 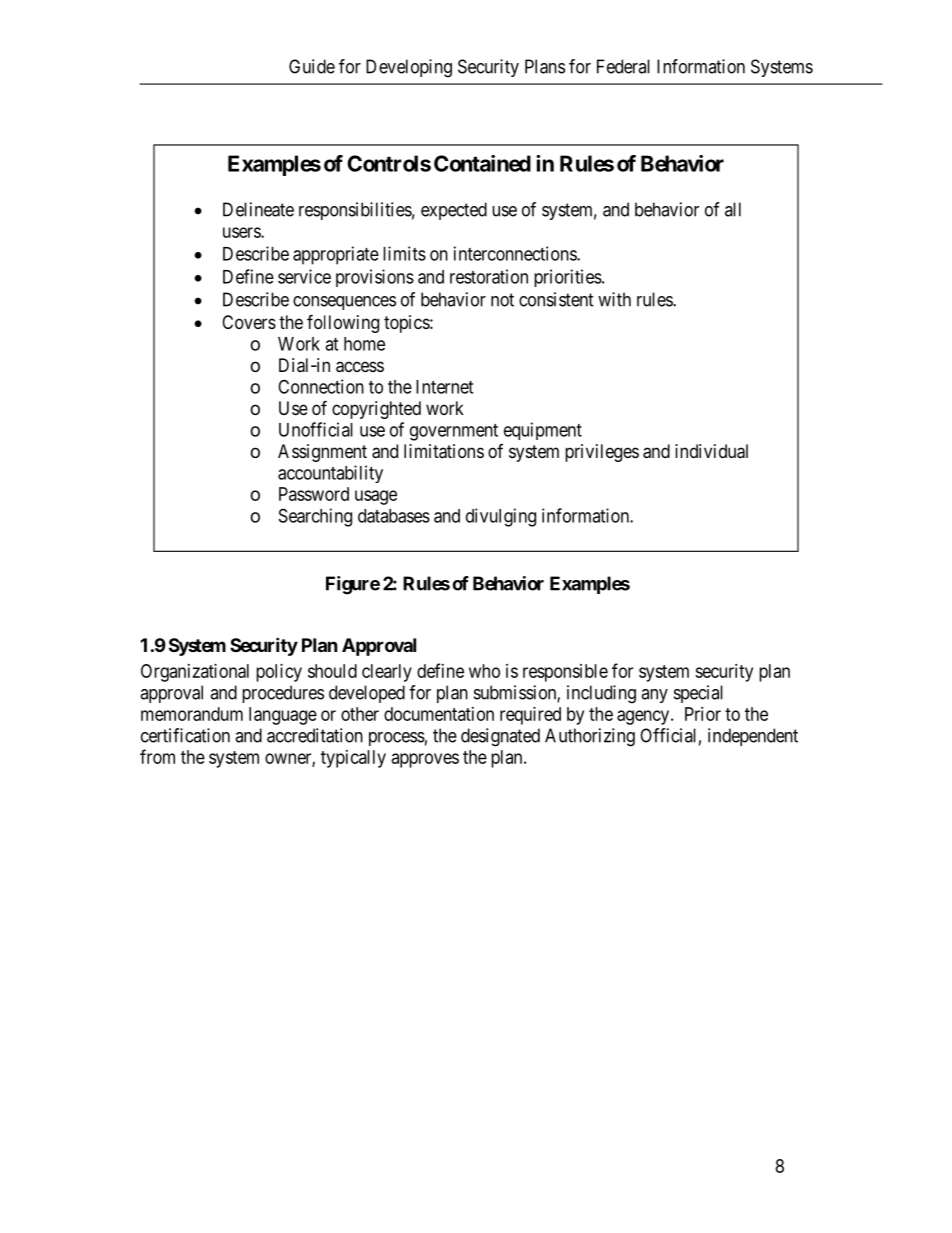 I want to click on government, so click(x=454, y=432).
